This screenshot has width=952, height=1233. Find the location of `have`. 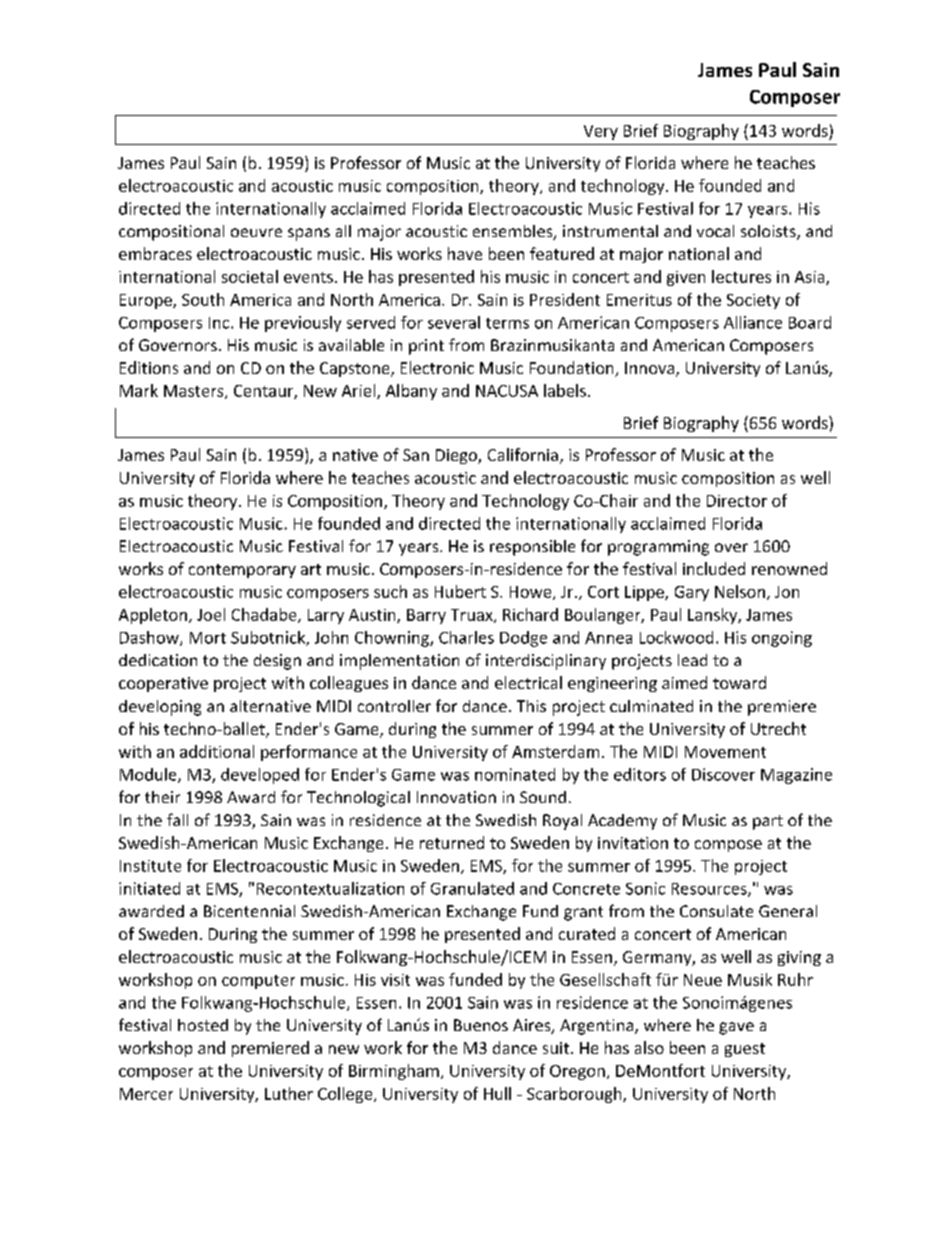

have is located at coordinates (465, 253).
